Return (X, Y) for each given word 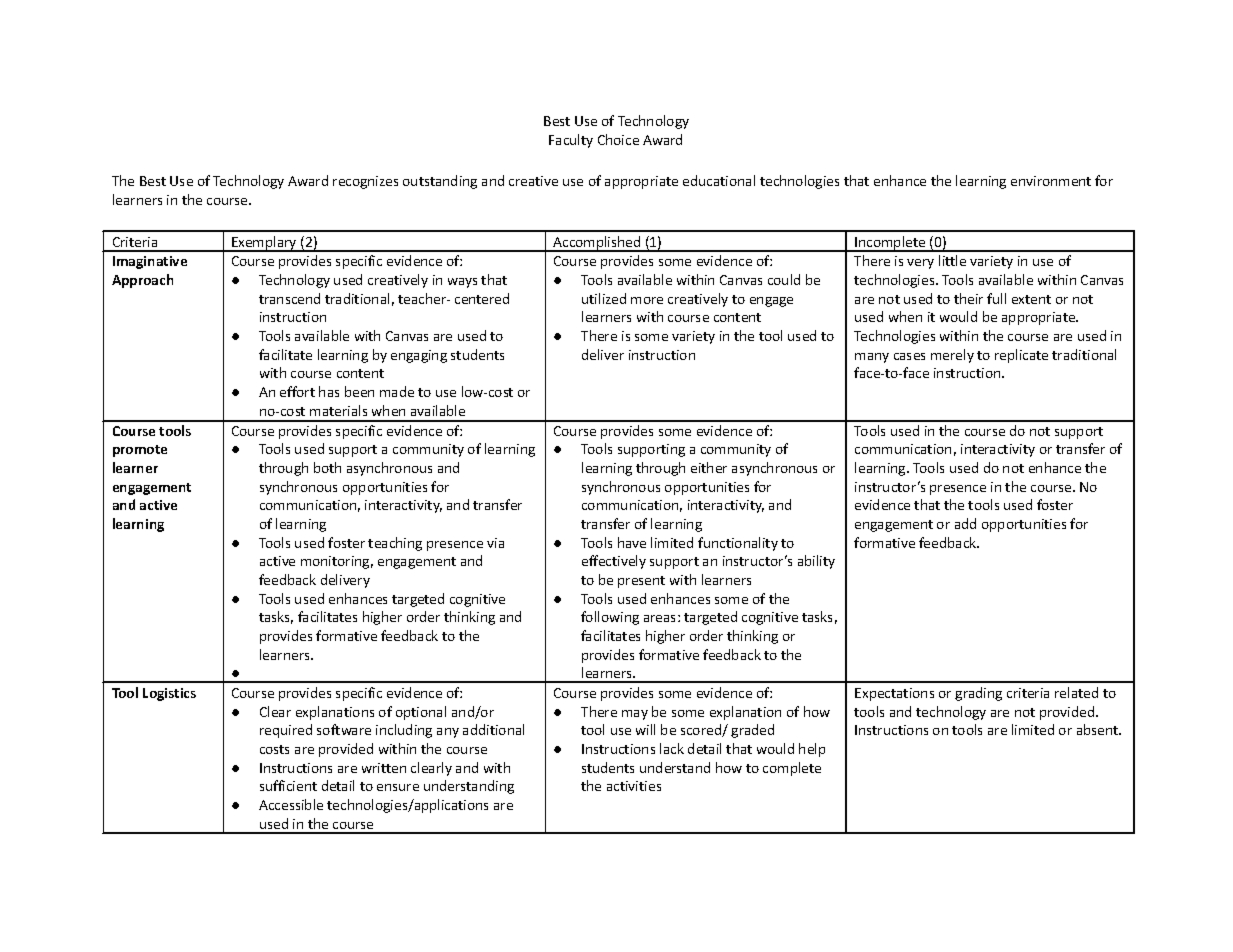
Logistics (169, 694)
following (610, 618)
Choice (618, 139)
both (327, 467)
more (647, 300)
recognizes (365, 182)
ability (816, 562)
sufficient (288, 785)
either (709, 467)
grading (978, 694)
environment (1051, 181)
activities (634, 786)
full (996, 298)
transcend (289, 298)
